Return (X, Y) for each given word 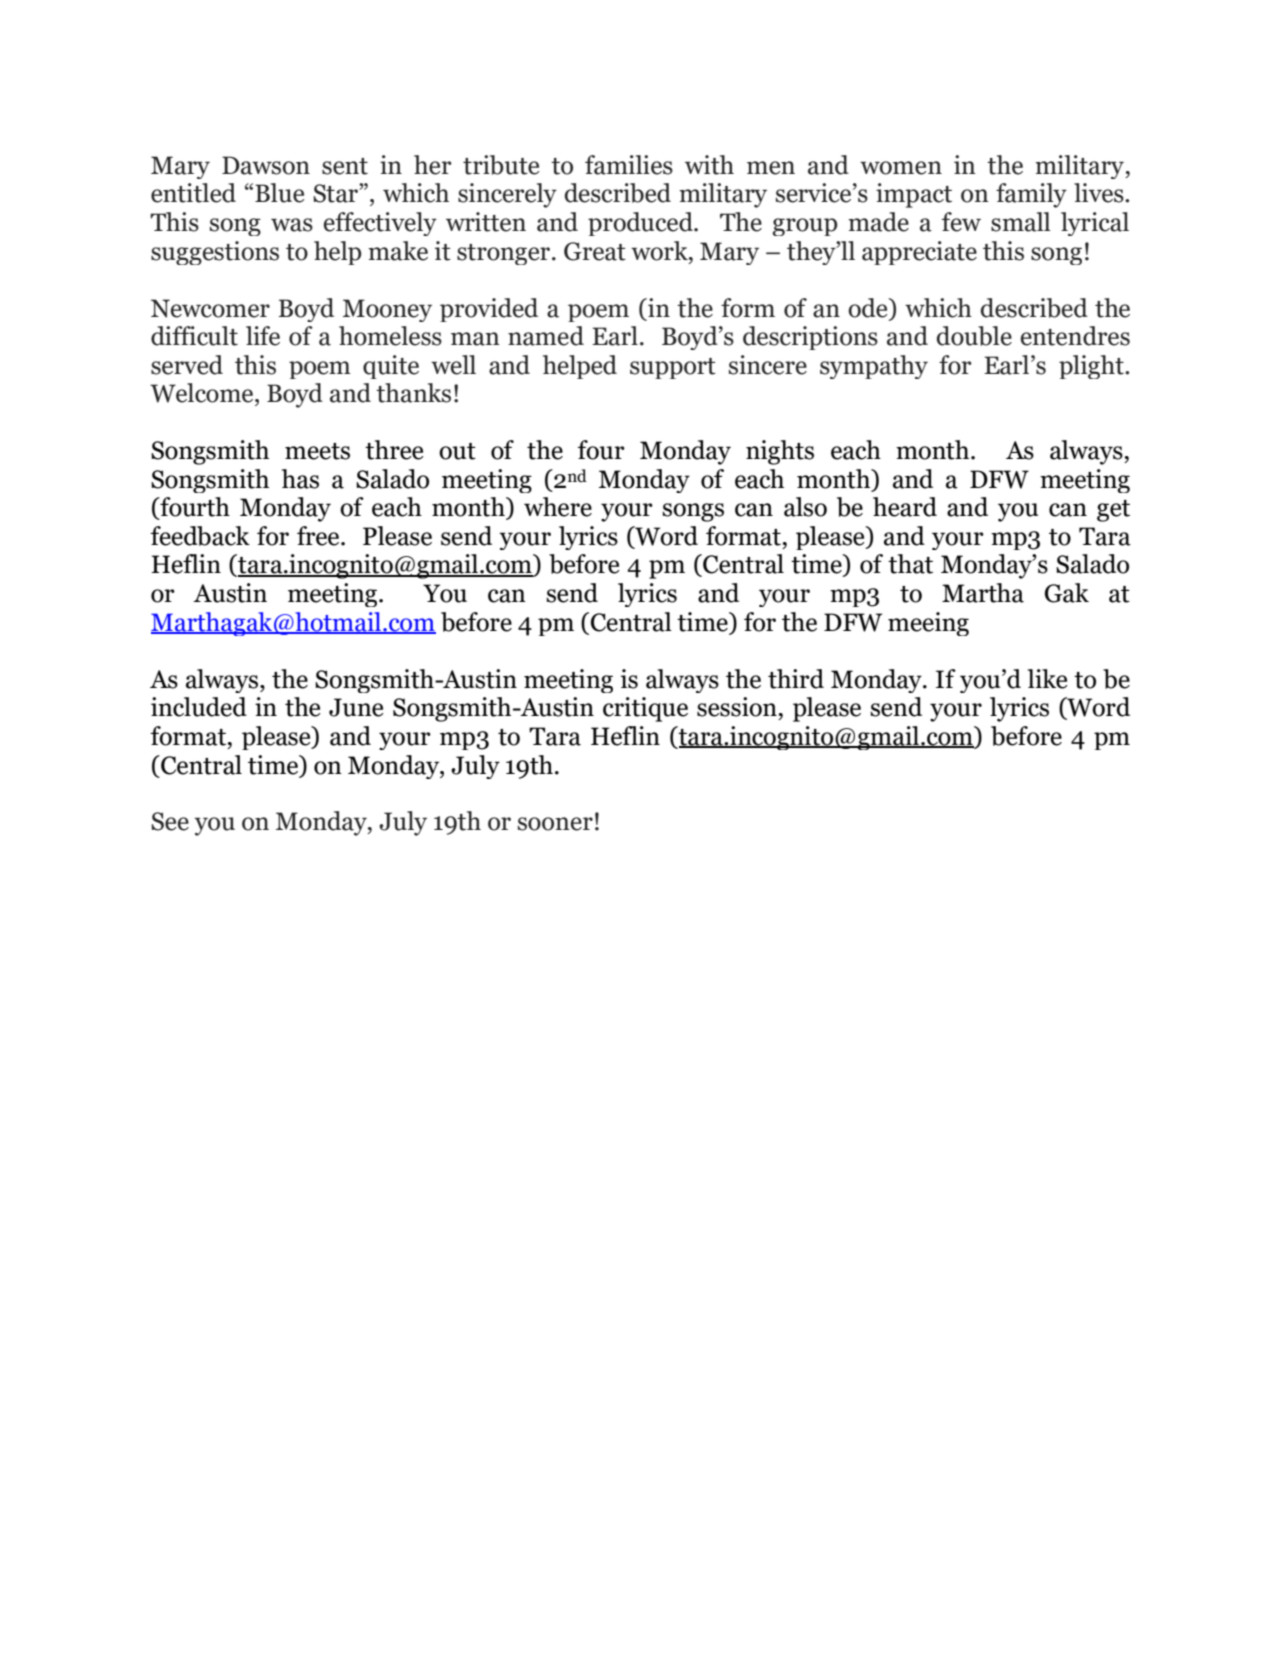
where (558, 507)
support (673, 368)
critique (645, 709)
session (737, 707)
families (629, 165)
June (356, 707)
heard (905, 507)
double (974, 336)
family (1031, 195)
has (300, 479)
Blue (279, 193)
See (170, 821)
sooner (555, 824)
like (1048, 679)
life (263, 336)
